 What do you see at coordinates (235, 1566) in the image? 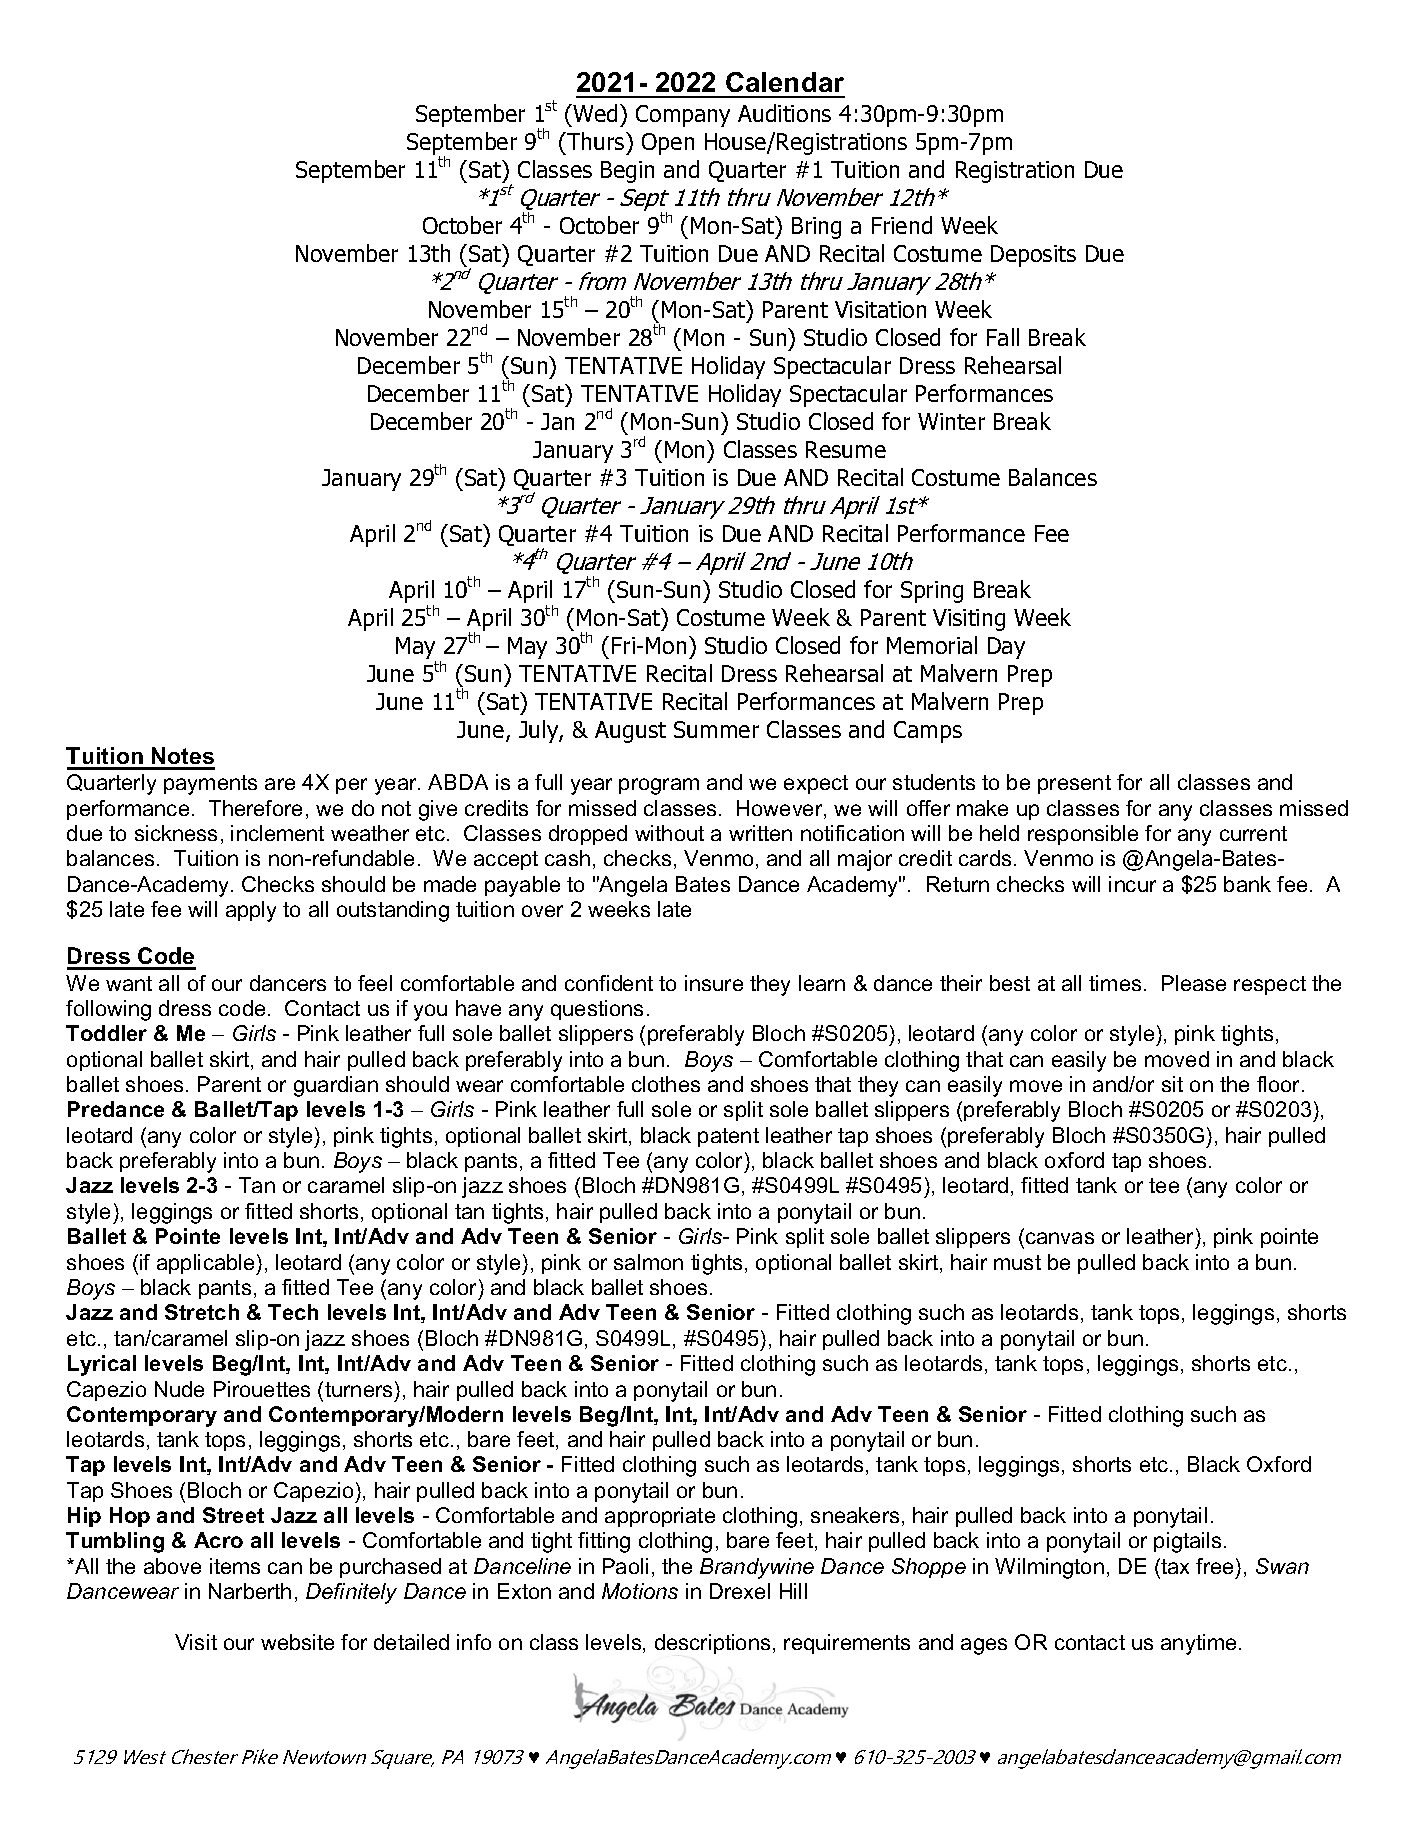
I see `items` at bounding box center [235, 1566].
